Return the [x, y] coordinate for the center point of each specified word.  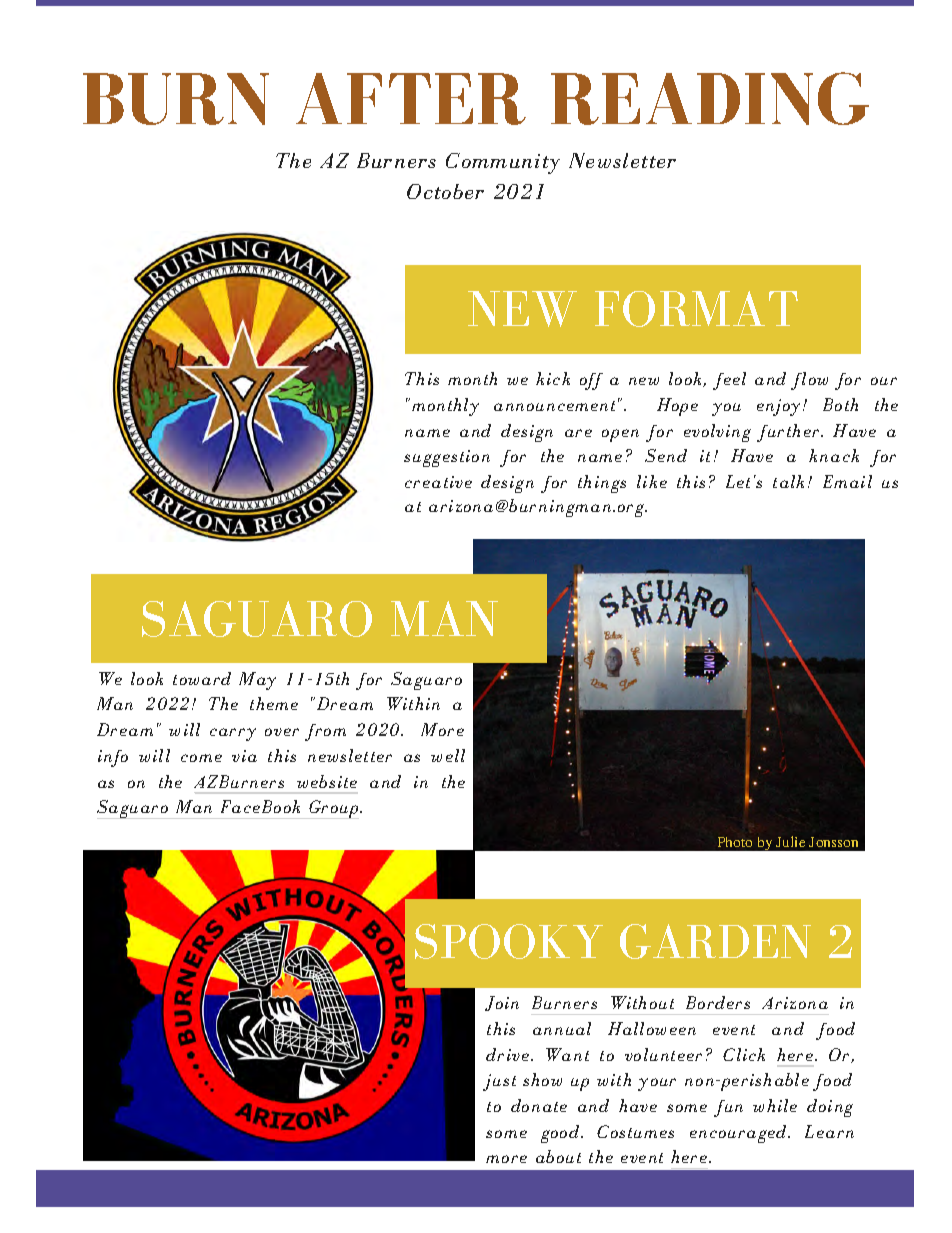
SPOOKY [509, 941]
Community [503, 163]
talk [788, 481]
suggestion [447, 458]
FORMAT [696, 309]
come [201, 758]
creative [438, 482]
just [499, 1082]
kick [553, 378]
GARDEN [715, 941]
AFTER [411, 99]
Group [334, 809]
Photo [735, 842]
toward [202, 678]
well [448, 755]
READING [710, 98]
